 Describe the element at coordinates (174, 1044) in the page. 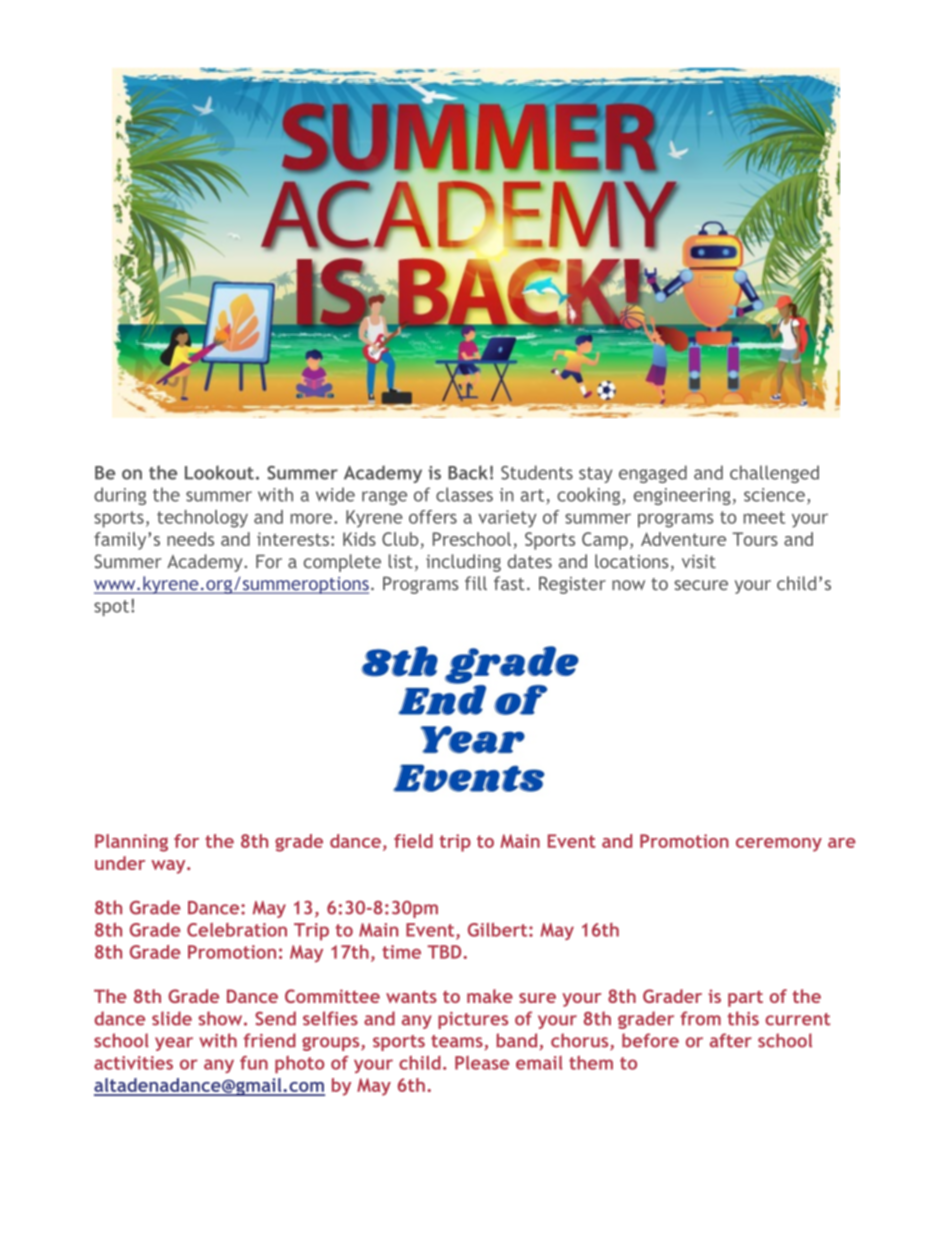

I see `year` at that location.
